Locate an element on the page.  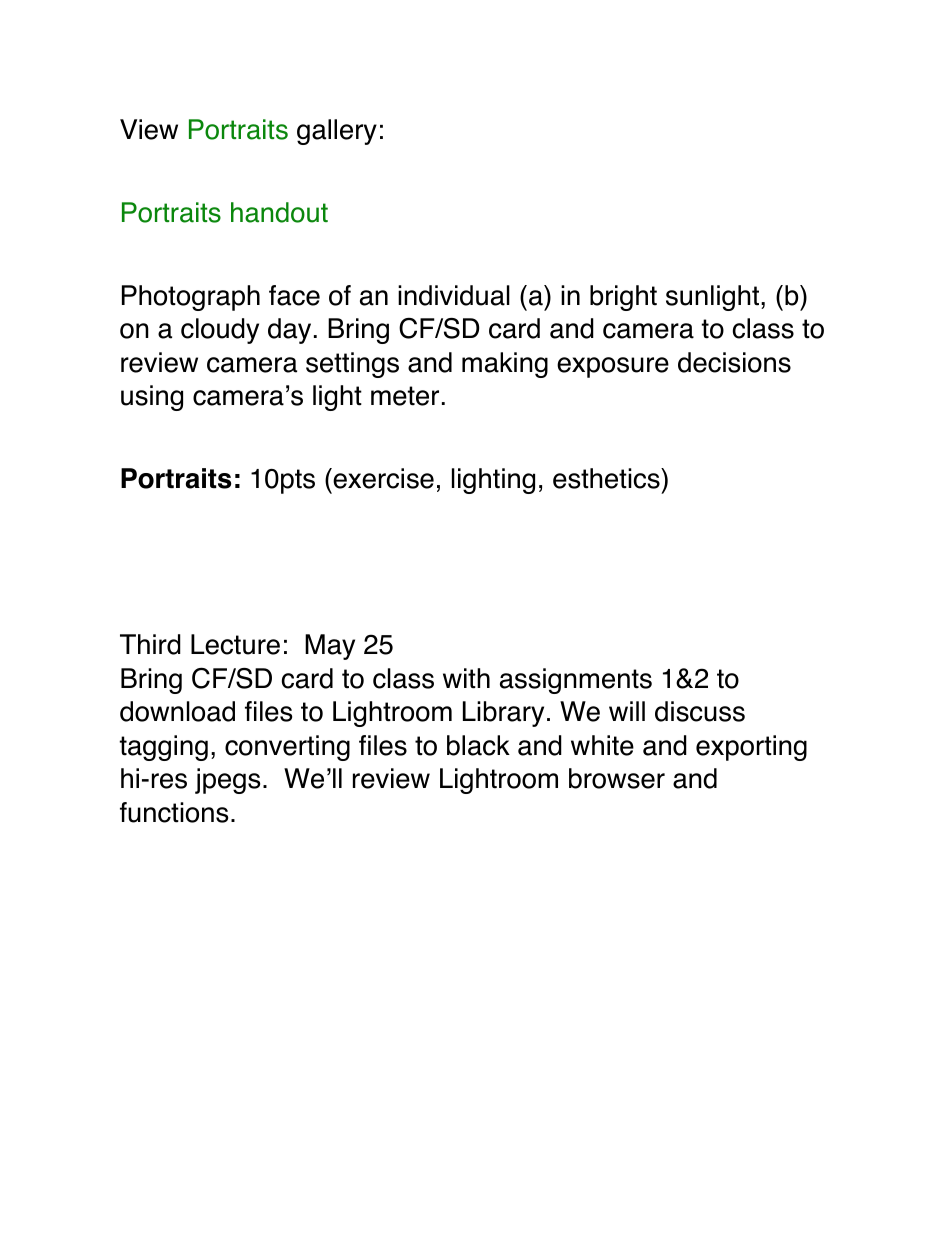
Lecture is located at coordinates (235, 644).
